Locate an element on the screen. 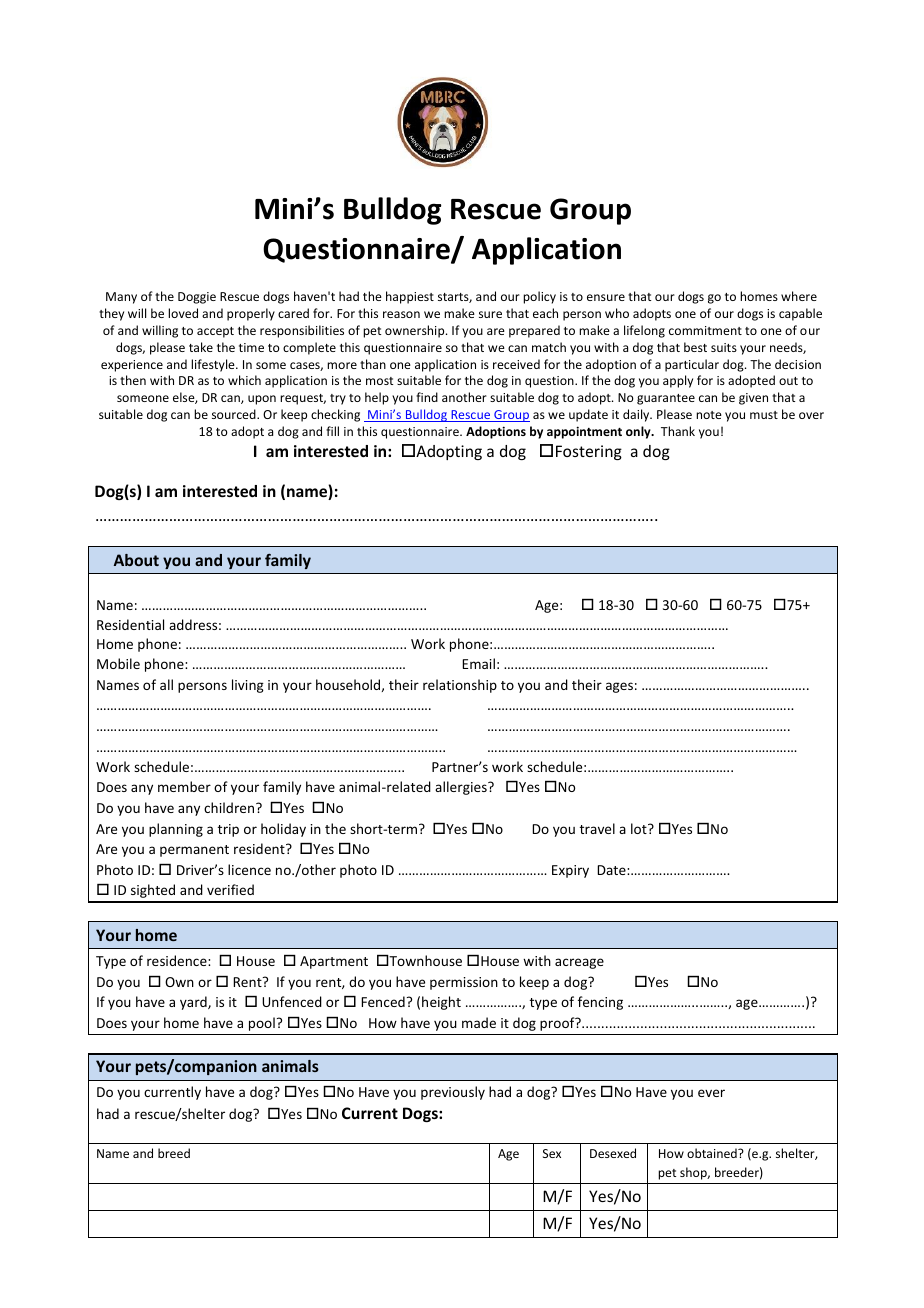 This screenshot has width=924, height=1308. loved is located at coordinates (183, 313).
